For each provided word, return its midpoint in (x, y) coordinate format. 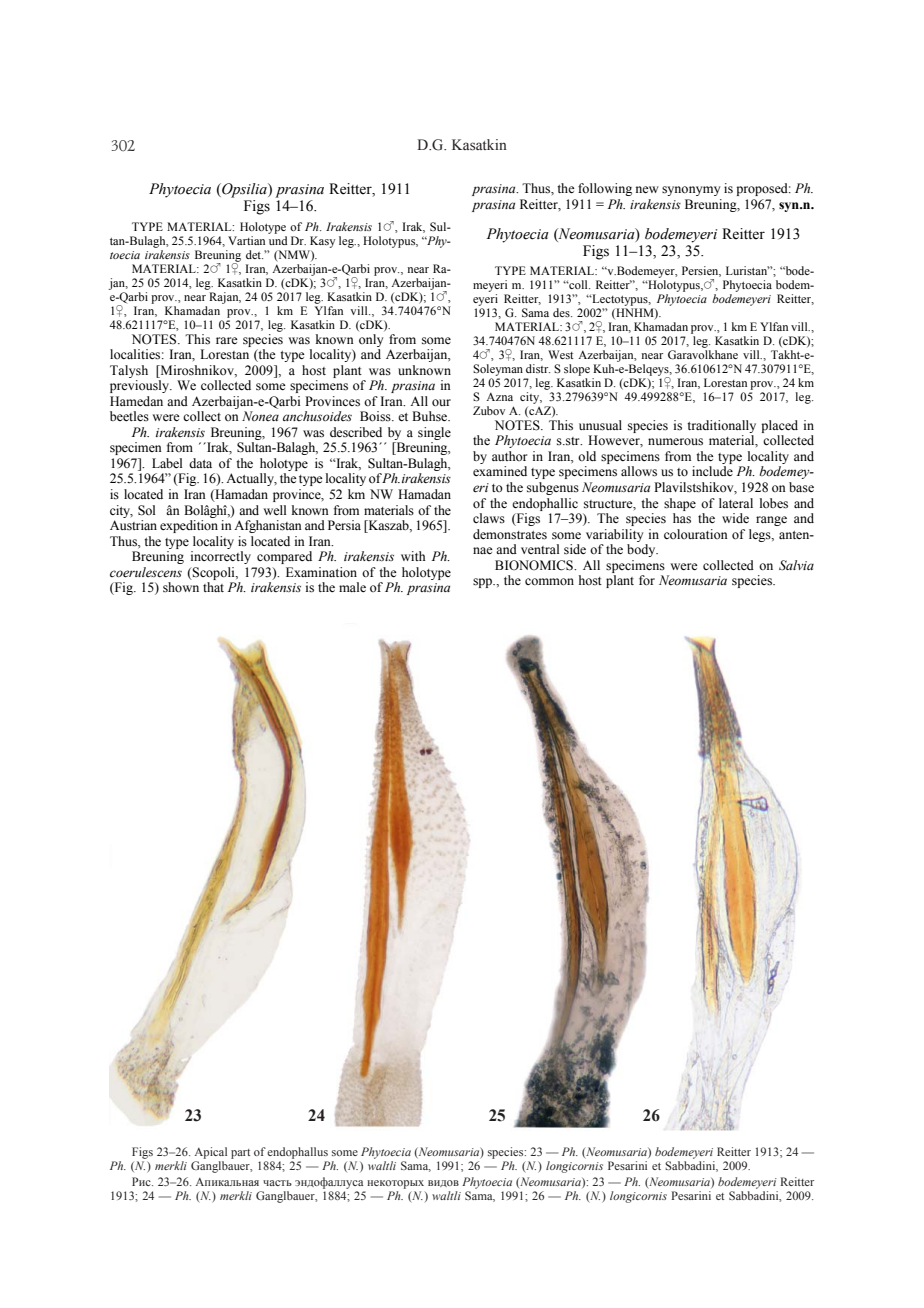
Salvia (796, 565)
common (549, 582)
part (240, 1154)
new (647, 189)
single (434, 433)
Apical (211, 1153)
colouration (696, 534)
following (605, 189)
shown (181, 587)
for (647, 580)
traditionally (721, 426)
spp (484, 583)
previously (140, 386)
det (254, 254)
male (352, 587)
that (213, 587)
